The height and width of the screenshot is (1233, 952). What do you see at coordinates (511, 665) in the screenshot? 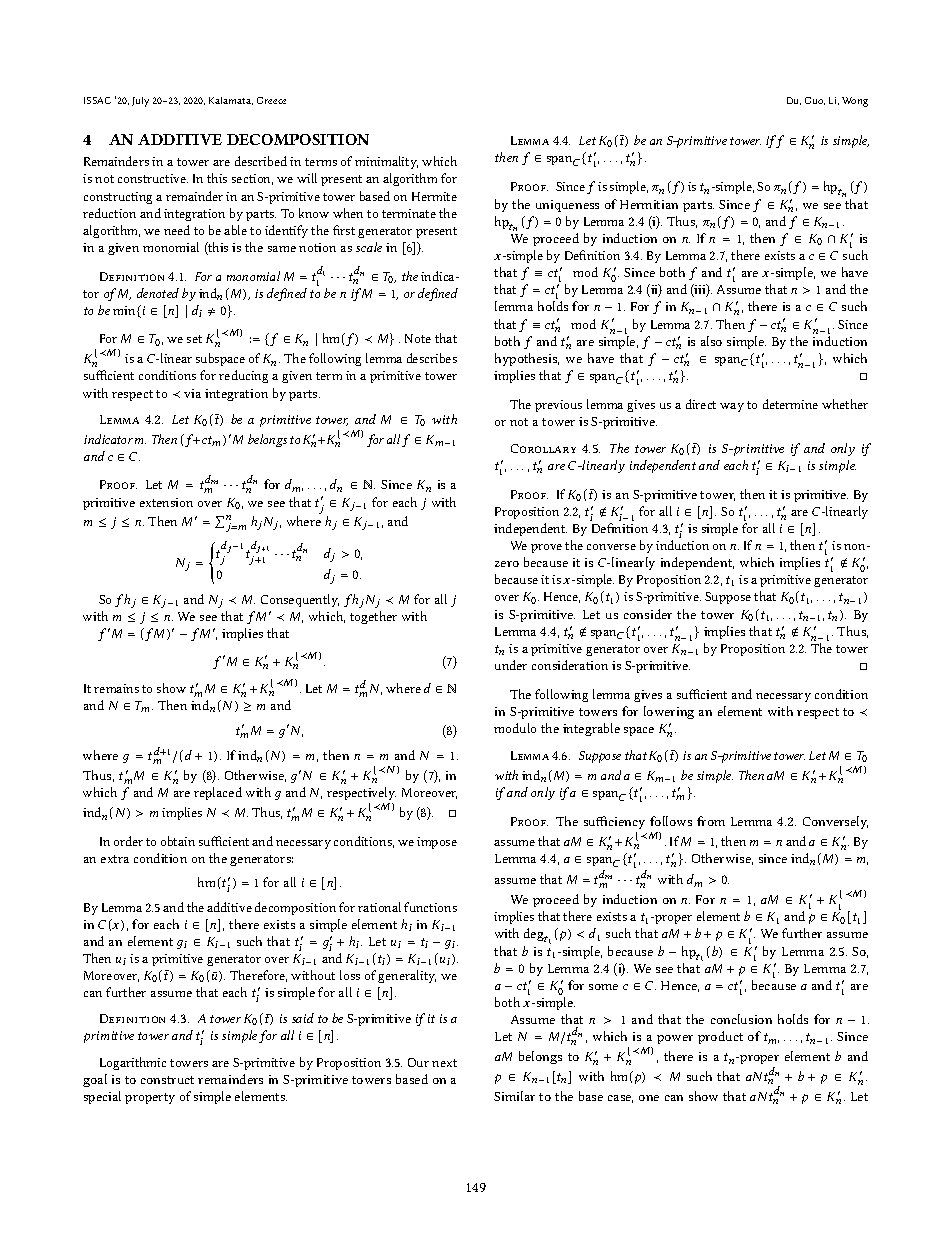
I see `under` at bounding box center [511, 665].
